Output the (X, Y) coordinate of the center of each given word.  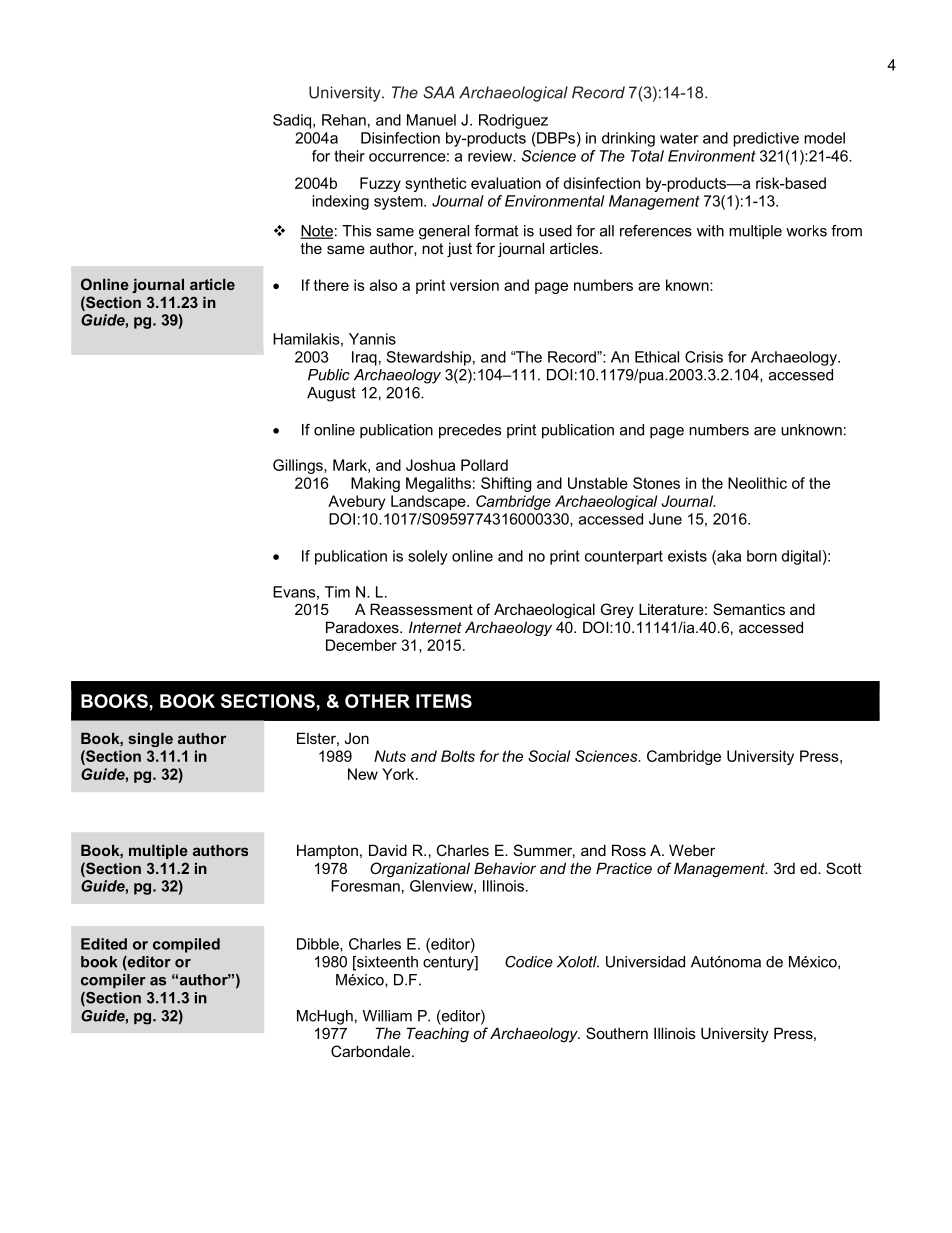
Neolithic (757, 483)
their (349, 156)
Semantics (749, 609)
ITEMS (444, 701)
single (150, 739)
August (331, 394)
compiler (113, 981)
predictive (766, 139)
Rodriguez (513, 121)
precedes (470, 431)
